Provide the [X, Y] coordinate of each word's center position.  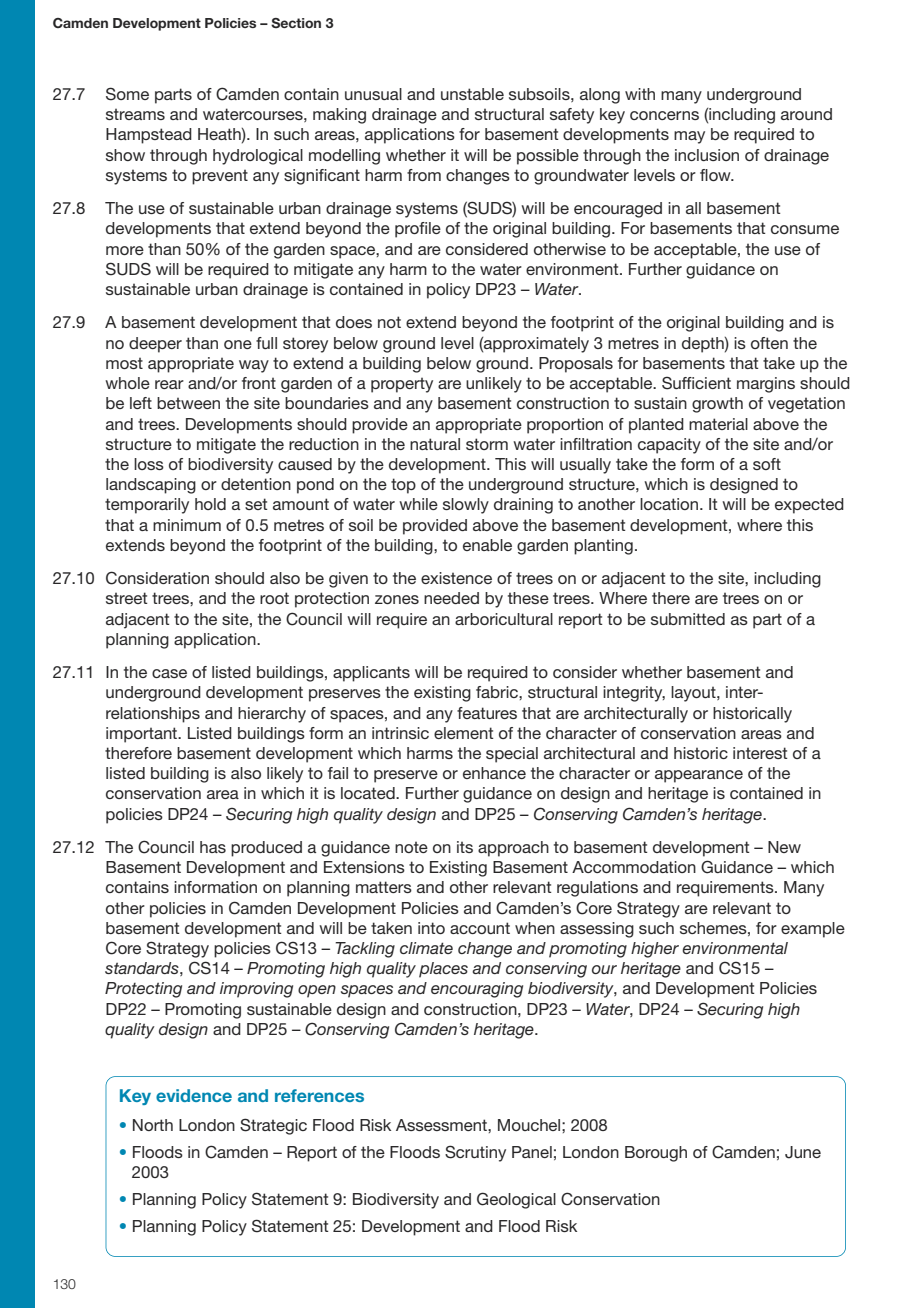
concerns [664, 115]
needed [451, 598]
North [153, 1125]
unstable [472, 94]
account [480, 928]
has [213, 847]
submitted [688, 619]
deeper [155, 345]
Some [127, 94]
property [402, 385]
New [784, 847]
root [274, 598]
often [769, 343]
